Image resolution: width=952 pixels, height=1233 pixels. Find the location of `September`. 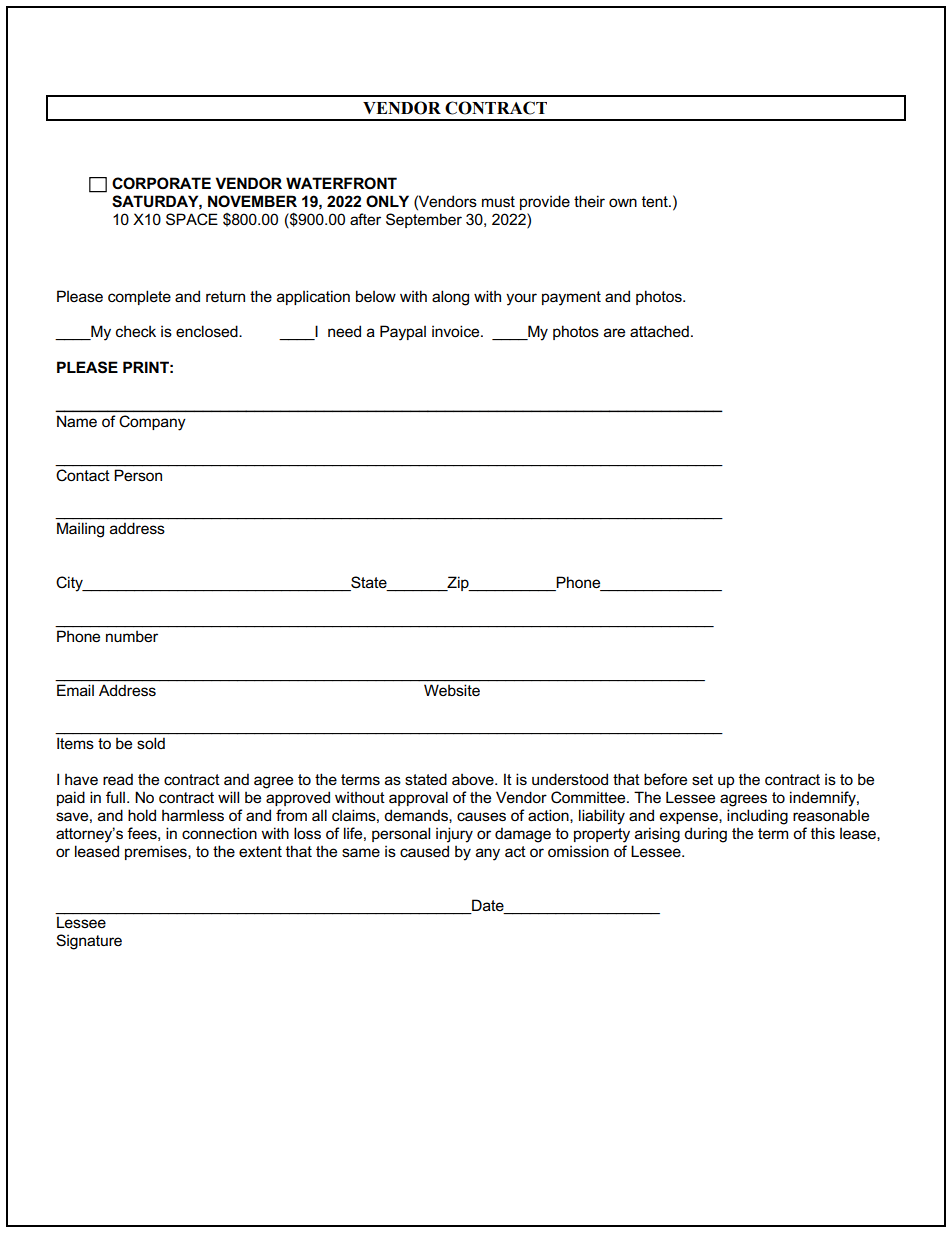

September is located at coordinates (424, 220).
